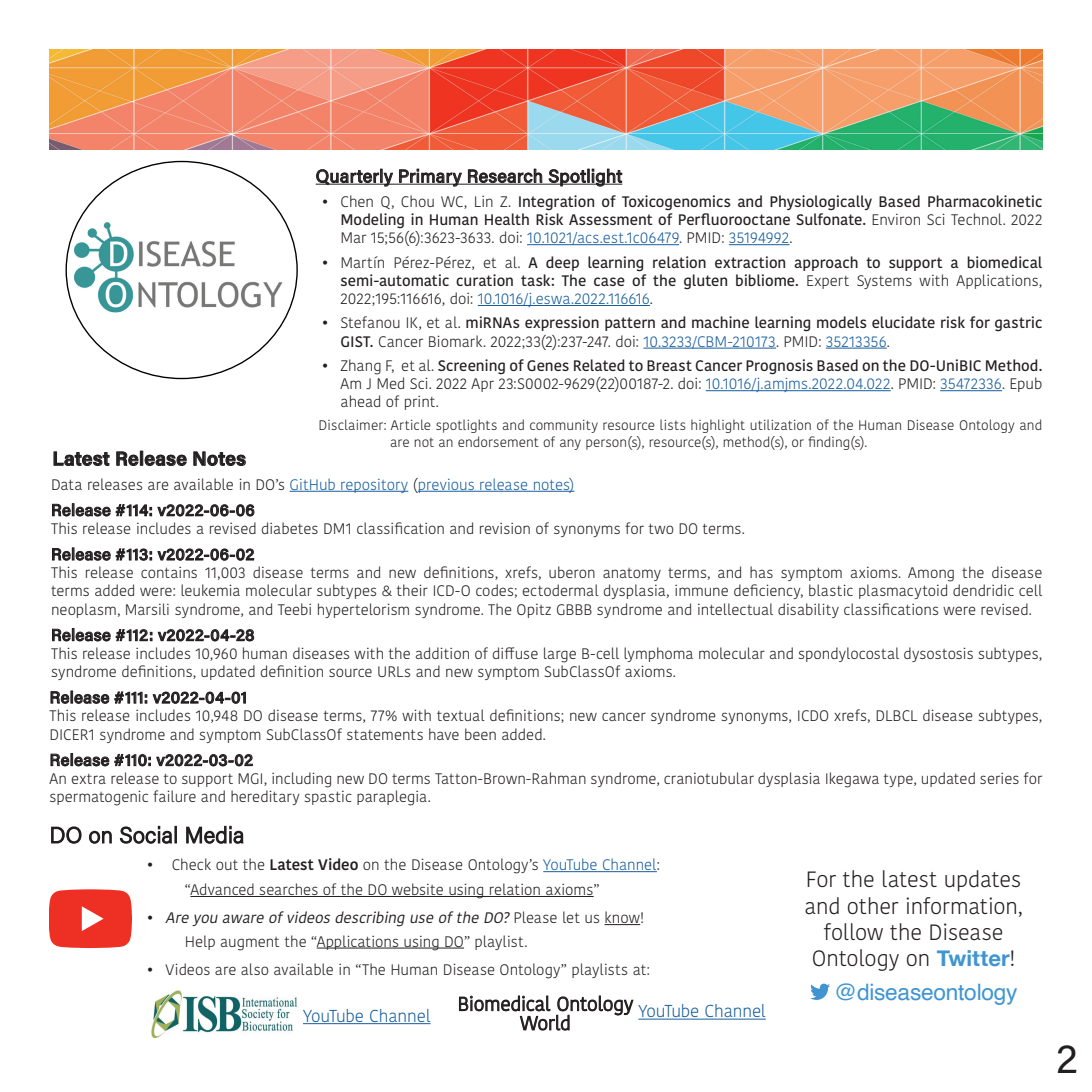 The height and width of the document is (1092, 1092). Describe the element at coordinates (564, 426) in the document. I see `community` at that location.
